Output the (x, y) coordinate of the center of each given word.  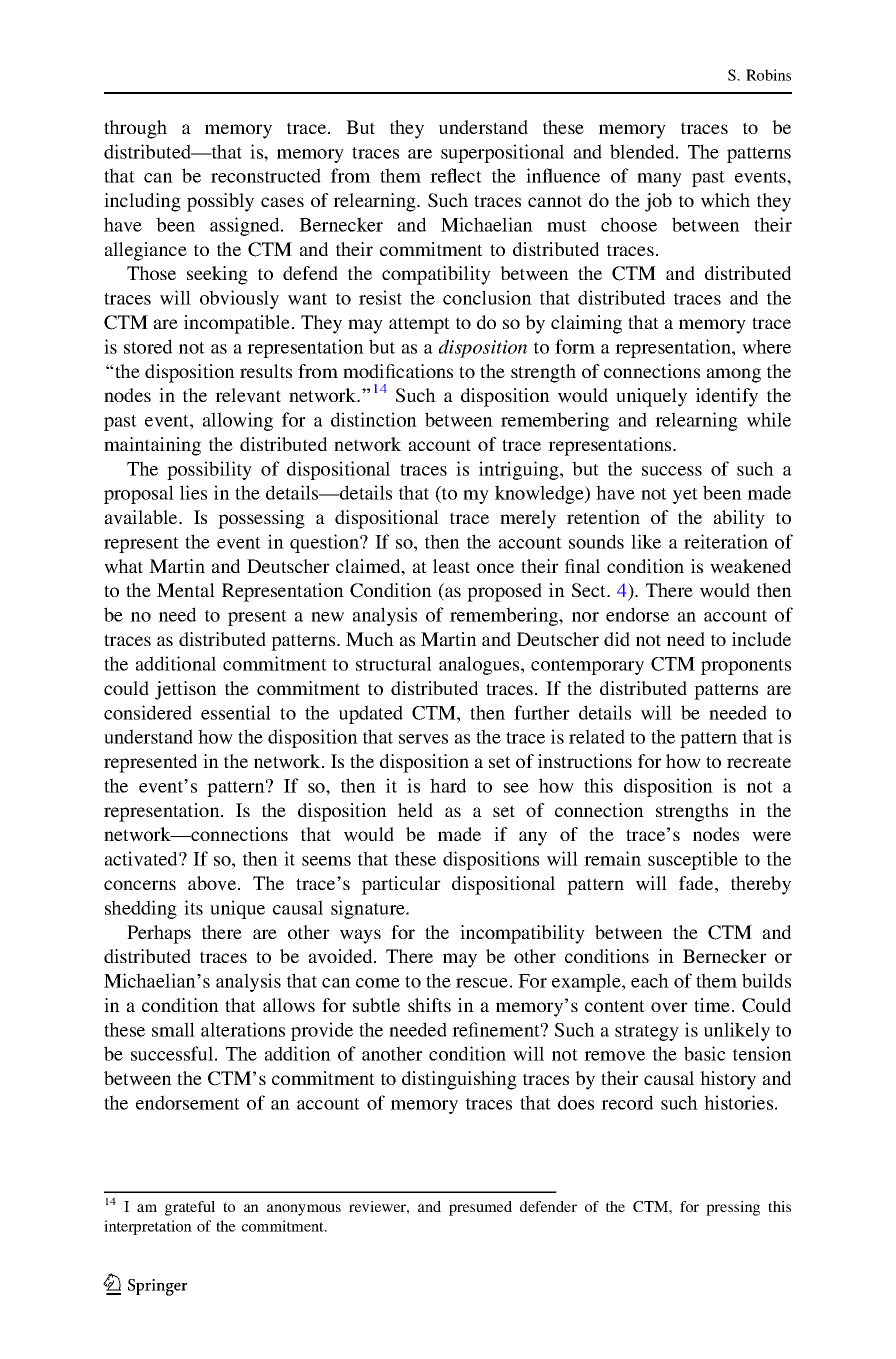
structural (394, 663)
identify (727, 397)
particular (401, 885)
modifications (398, 371)
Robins (768, 75)
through (135, 129)
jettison (186, 690)
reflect (456, 175)
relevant (248, 395)
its (193, 907)
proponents (746, 667)
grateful (190, 1208)
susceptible (693, 860)
